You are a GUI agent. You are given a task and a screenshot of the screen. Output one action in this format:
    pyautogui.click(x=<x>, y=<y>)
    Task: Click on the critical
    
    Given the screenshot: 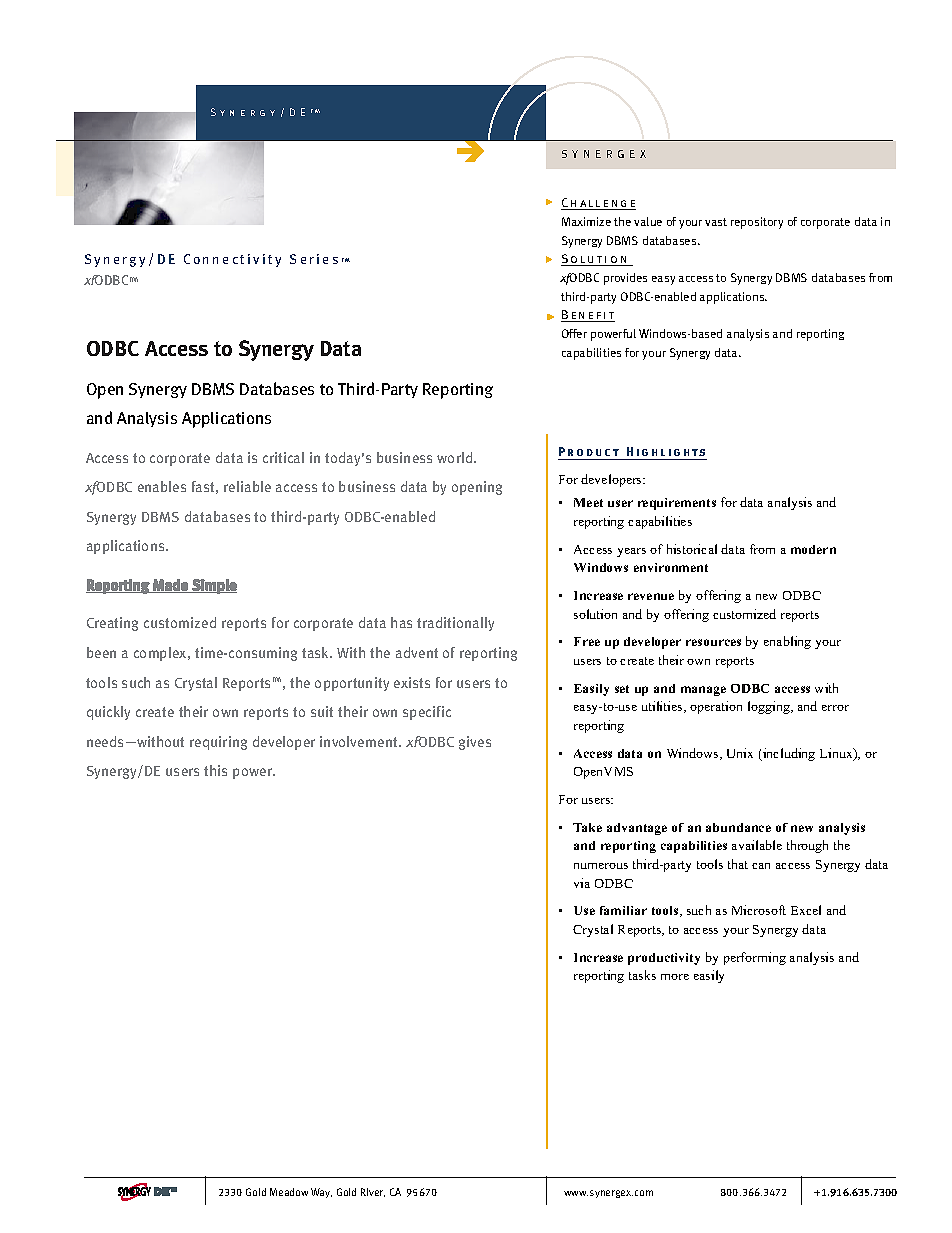 What is the action you would take?
    pyautogui.click(x=283, y=457)
